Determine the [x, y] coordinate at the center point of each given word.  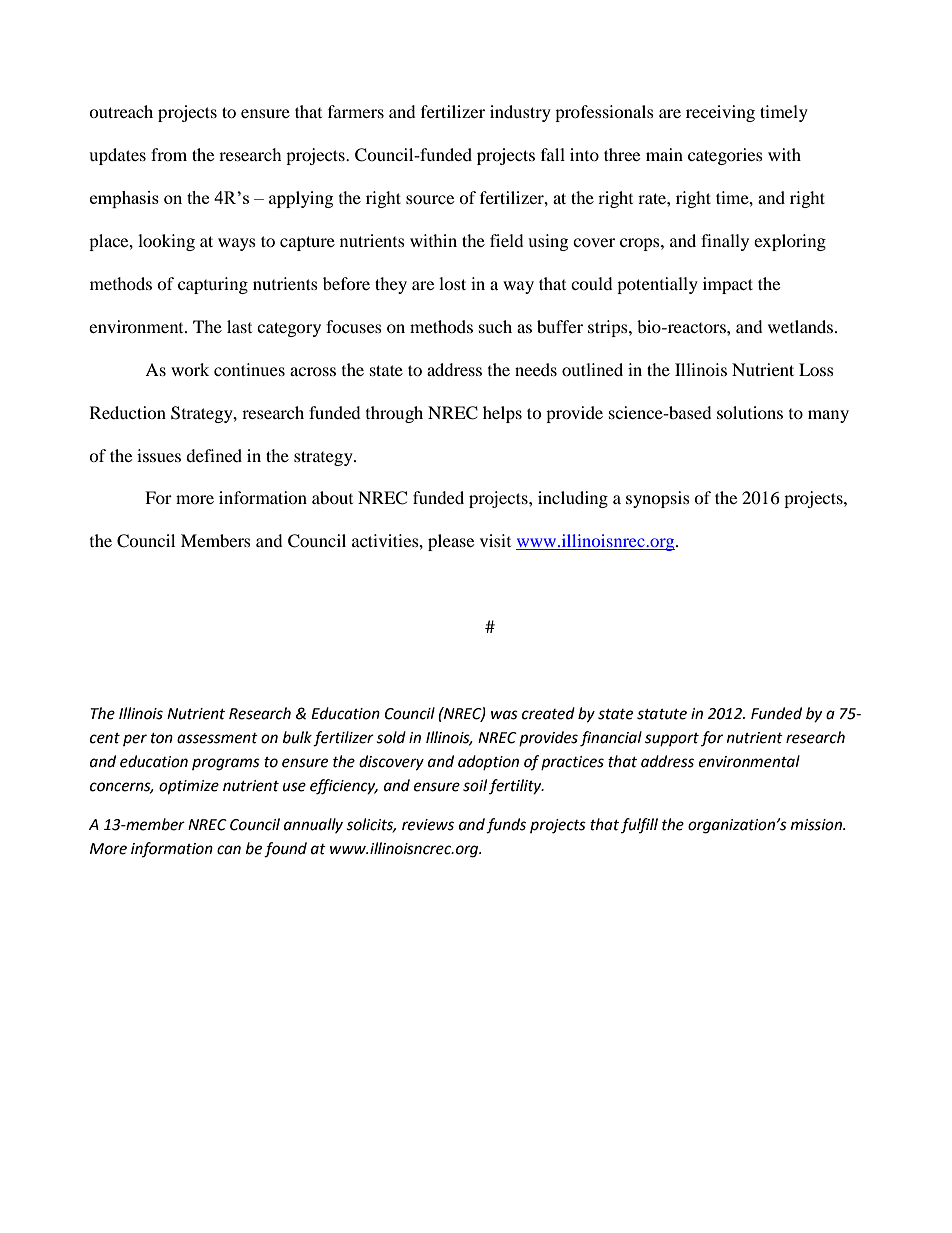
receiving [720, 113]
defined [214, 455]
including [573, 499]
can [229, 850]
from [169, 154]
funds [506, 826]
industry [520, 113]
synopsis [658, 499]
